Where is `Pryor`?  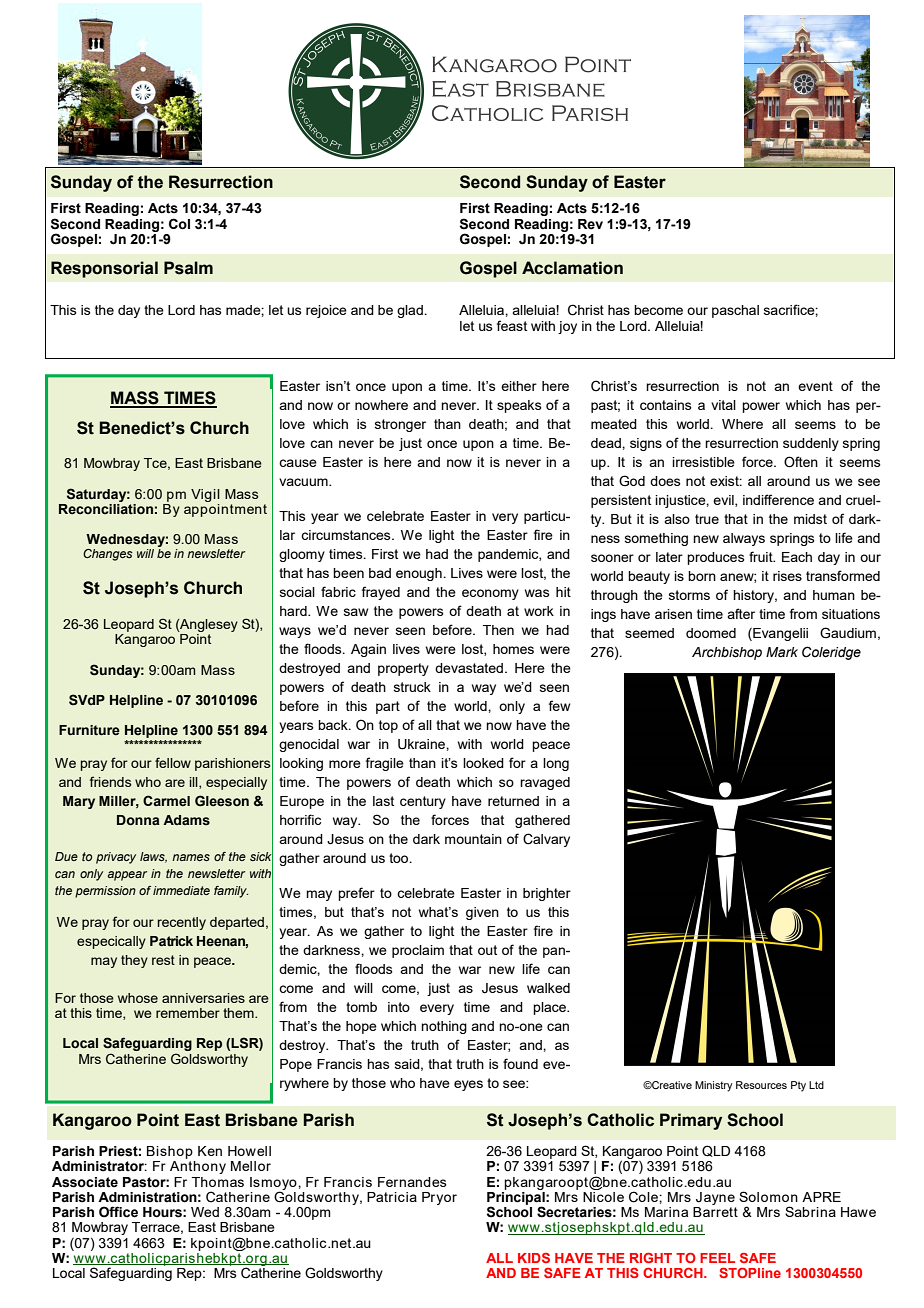
Pryor is located at coordinates (439, 1198).
